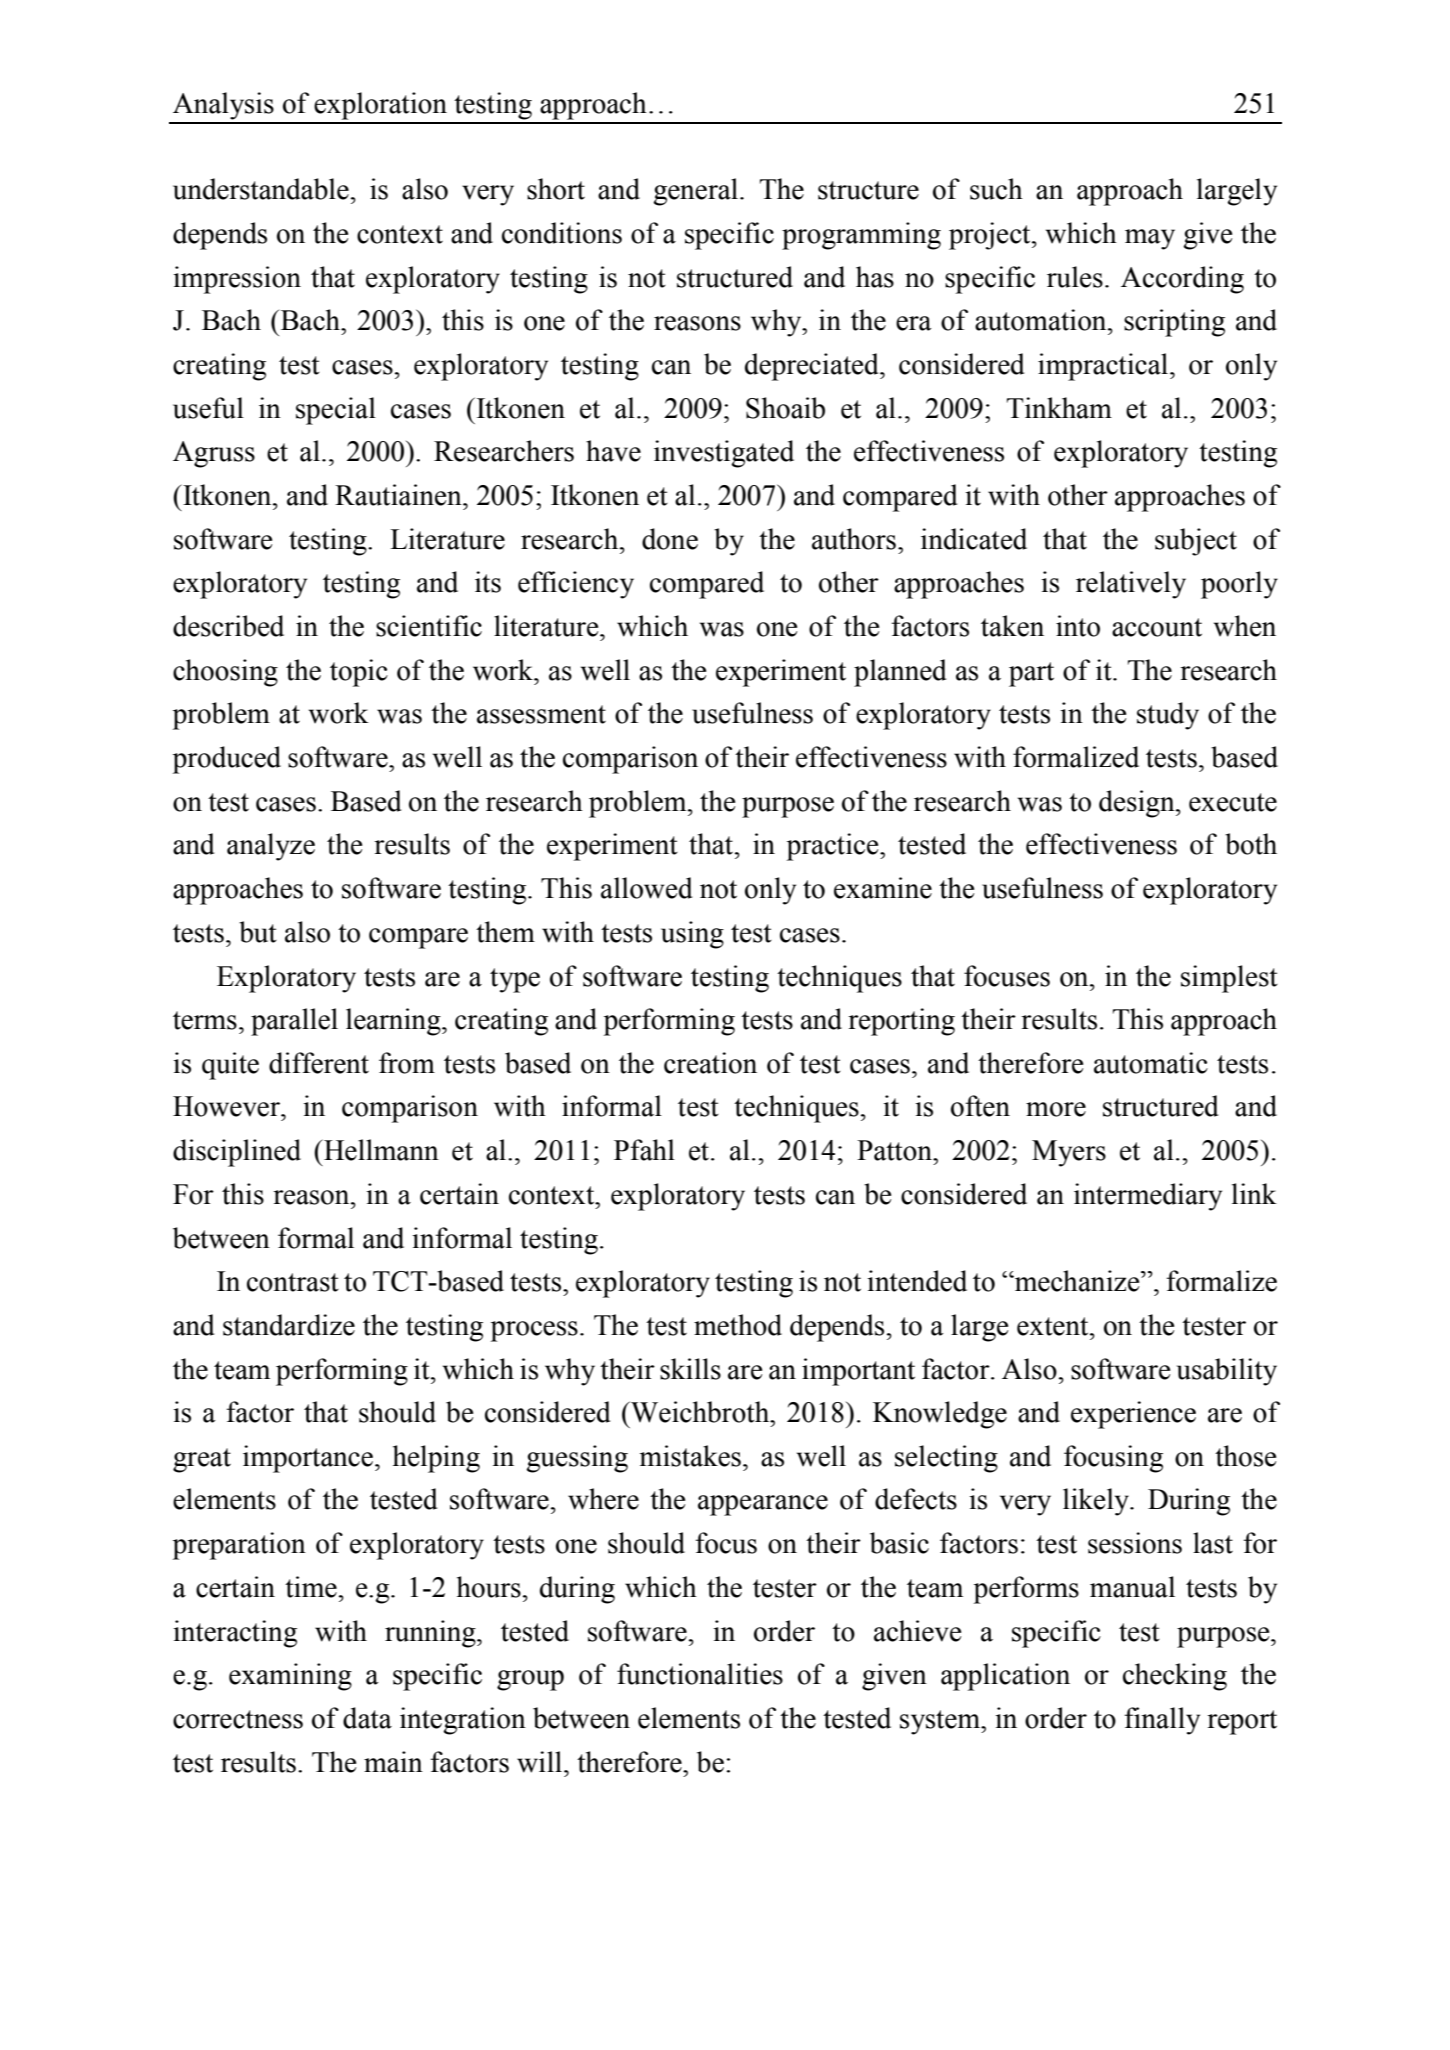 This image has height=2050, width=1450. What do you see at coordinates (261, 189) in the image?
I see `understandable` at bounding box center [261, 189].
